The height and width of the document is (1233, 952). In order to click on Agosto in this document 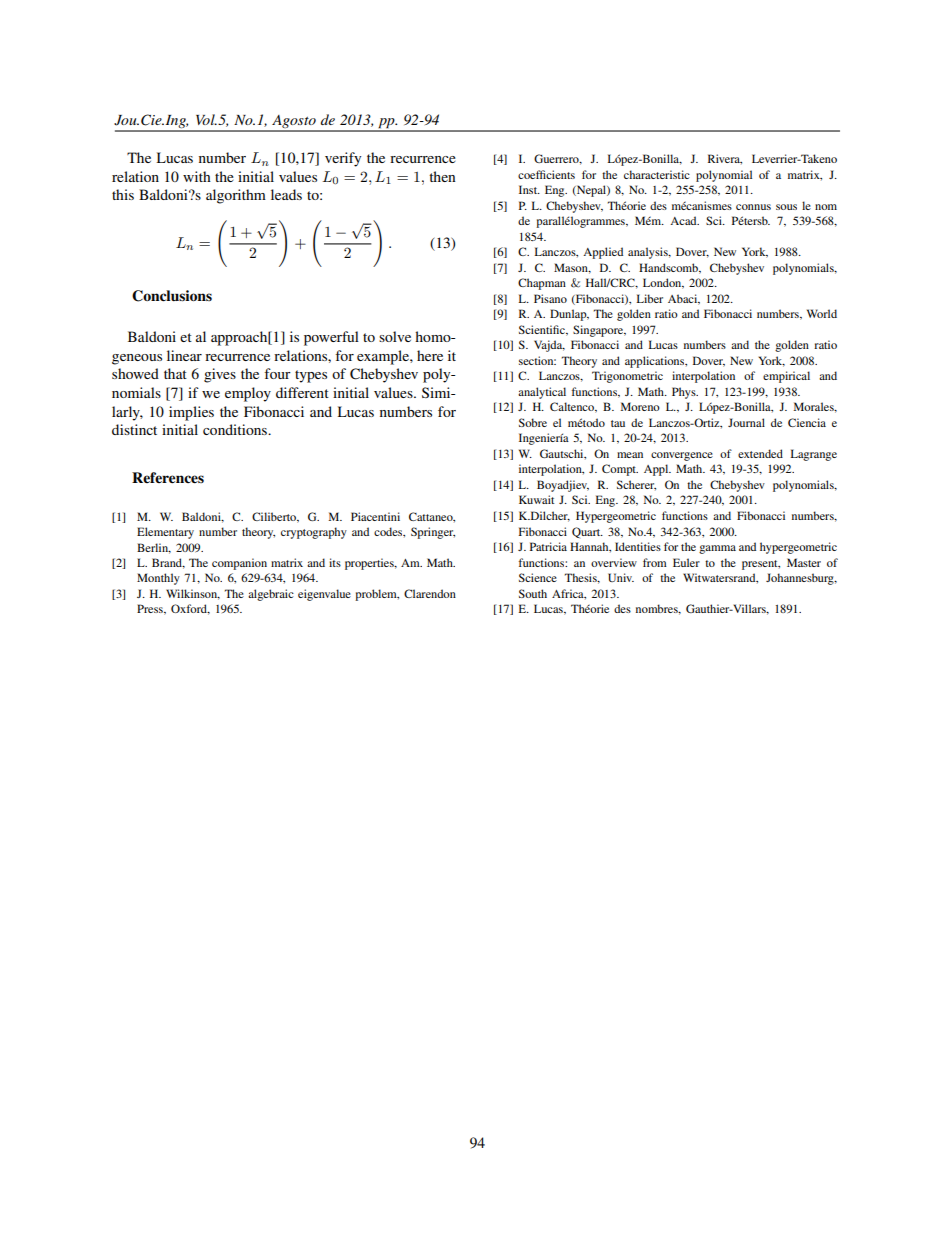, I will do `click(294, 123)`.
